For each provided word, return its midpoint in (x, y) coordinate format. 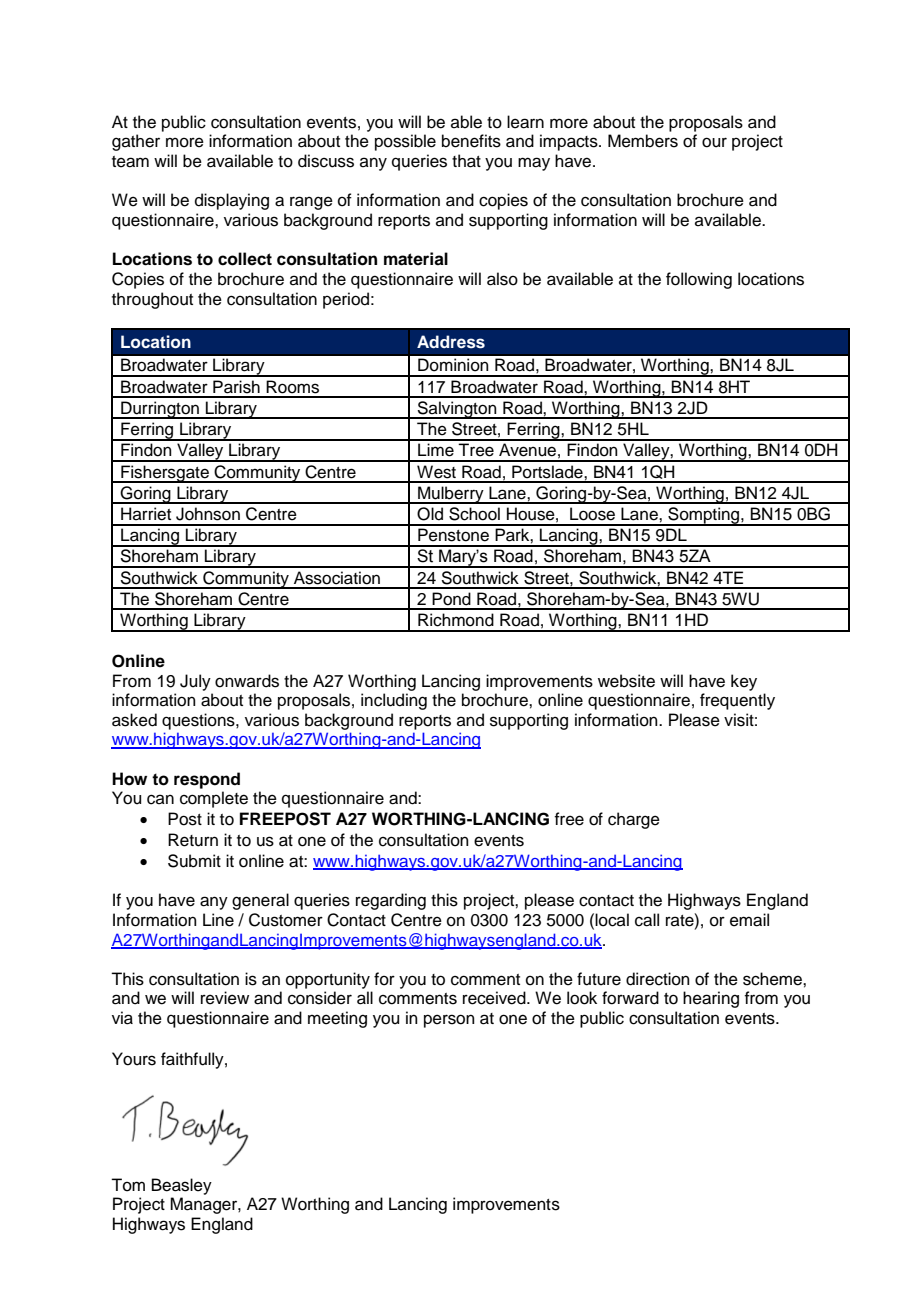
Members (643, 141)
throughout (152, 300)
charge (634, 820)
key (744, 682)
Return (193, 840)
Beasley (182, 1186)
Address (451, 342)
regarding (391, 901)
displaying (232, 201)
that (466, 161)
